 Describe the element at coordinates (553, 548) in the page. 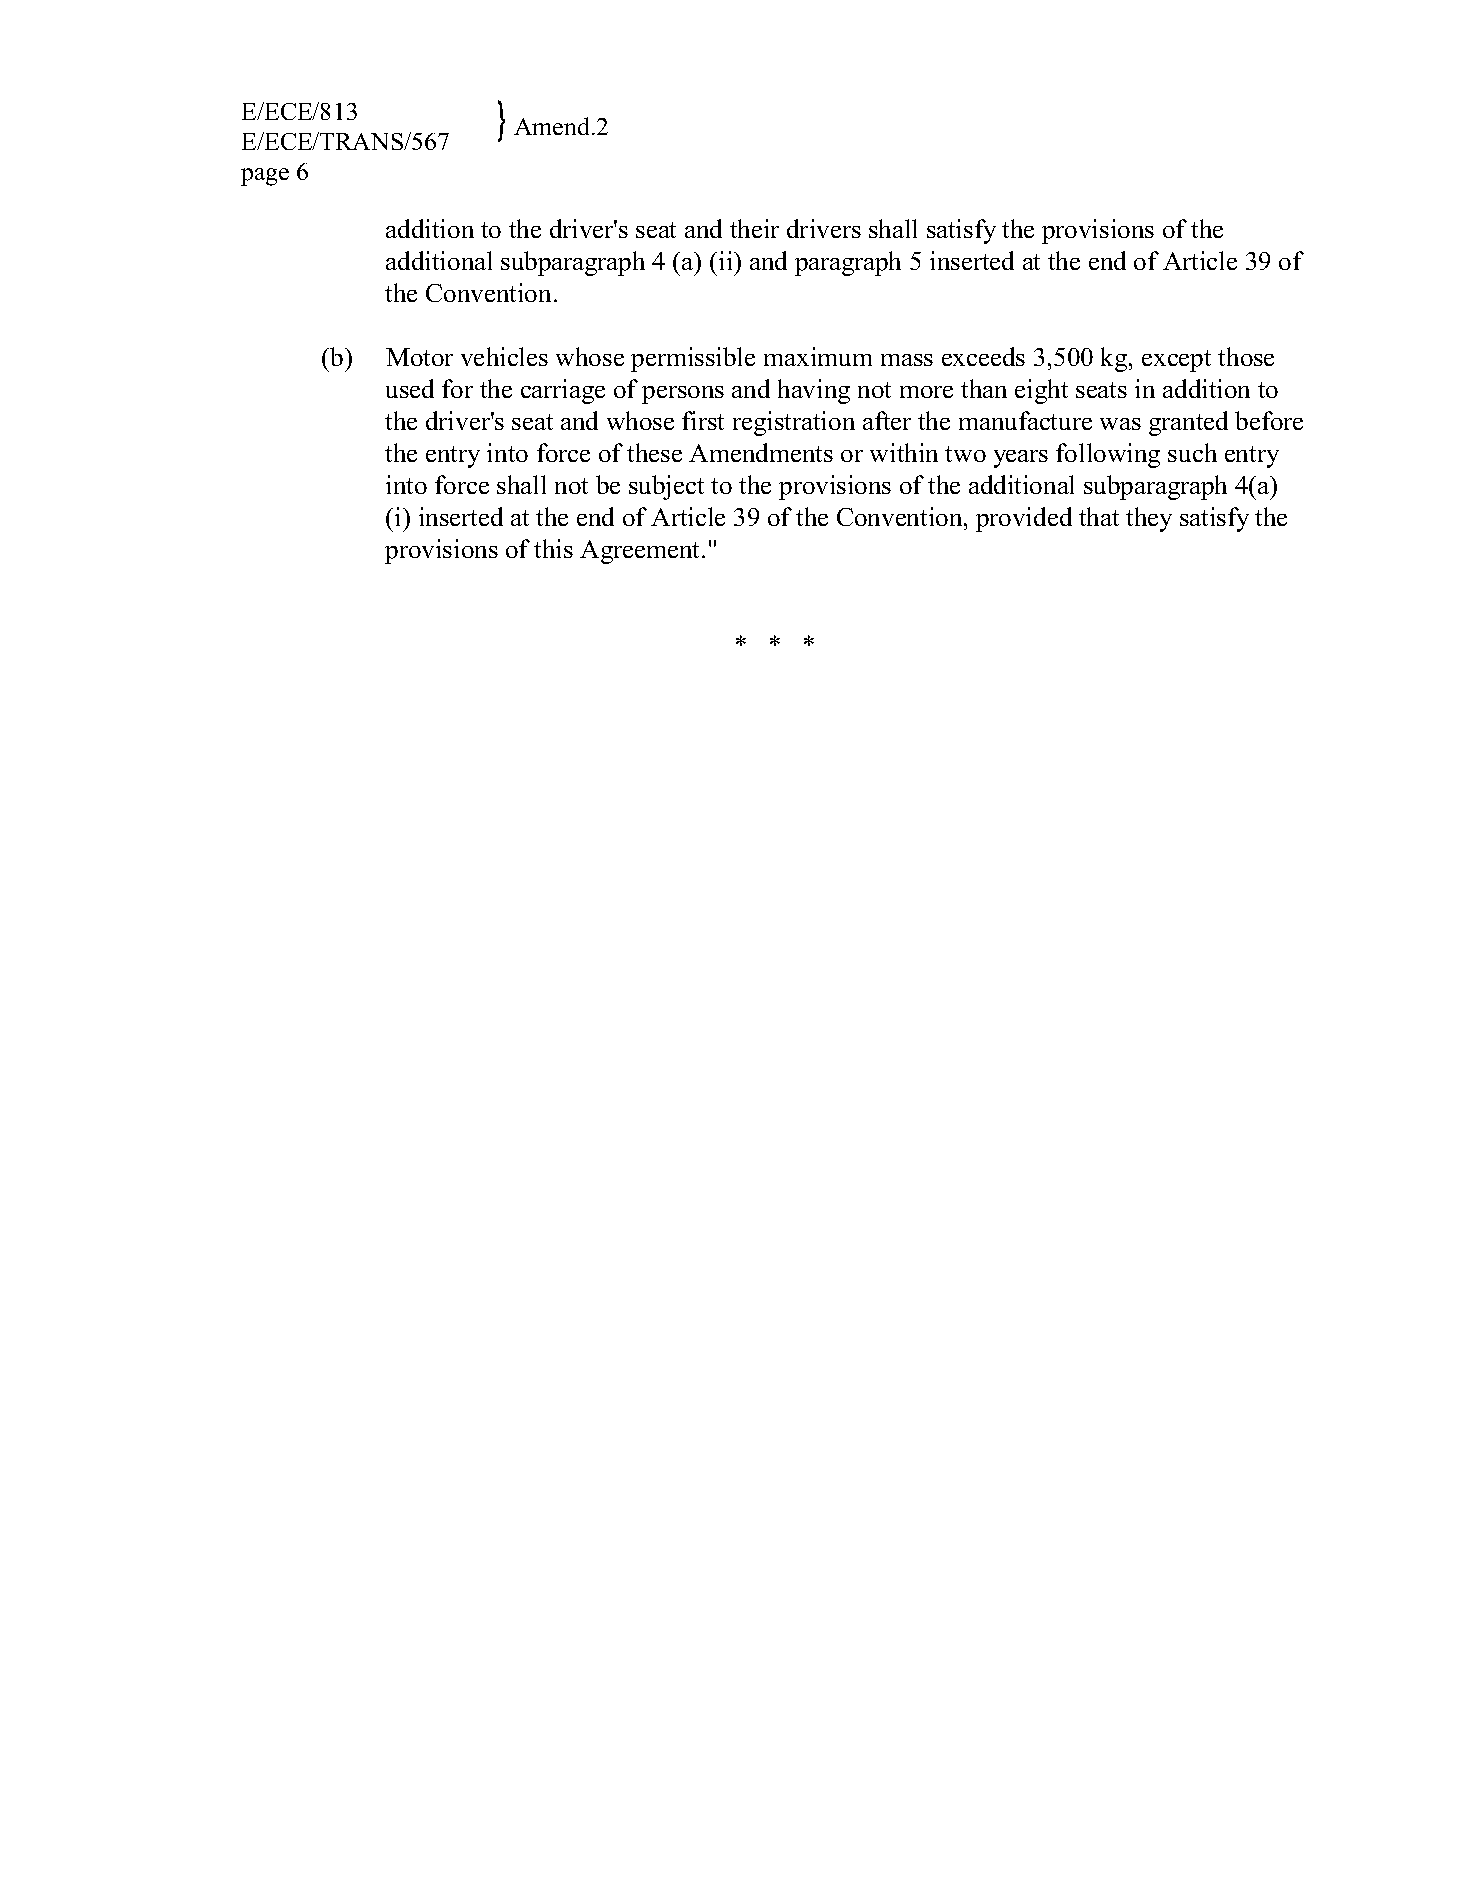

I see `this` at that location.
